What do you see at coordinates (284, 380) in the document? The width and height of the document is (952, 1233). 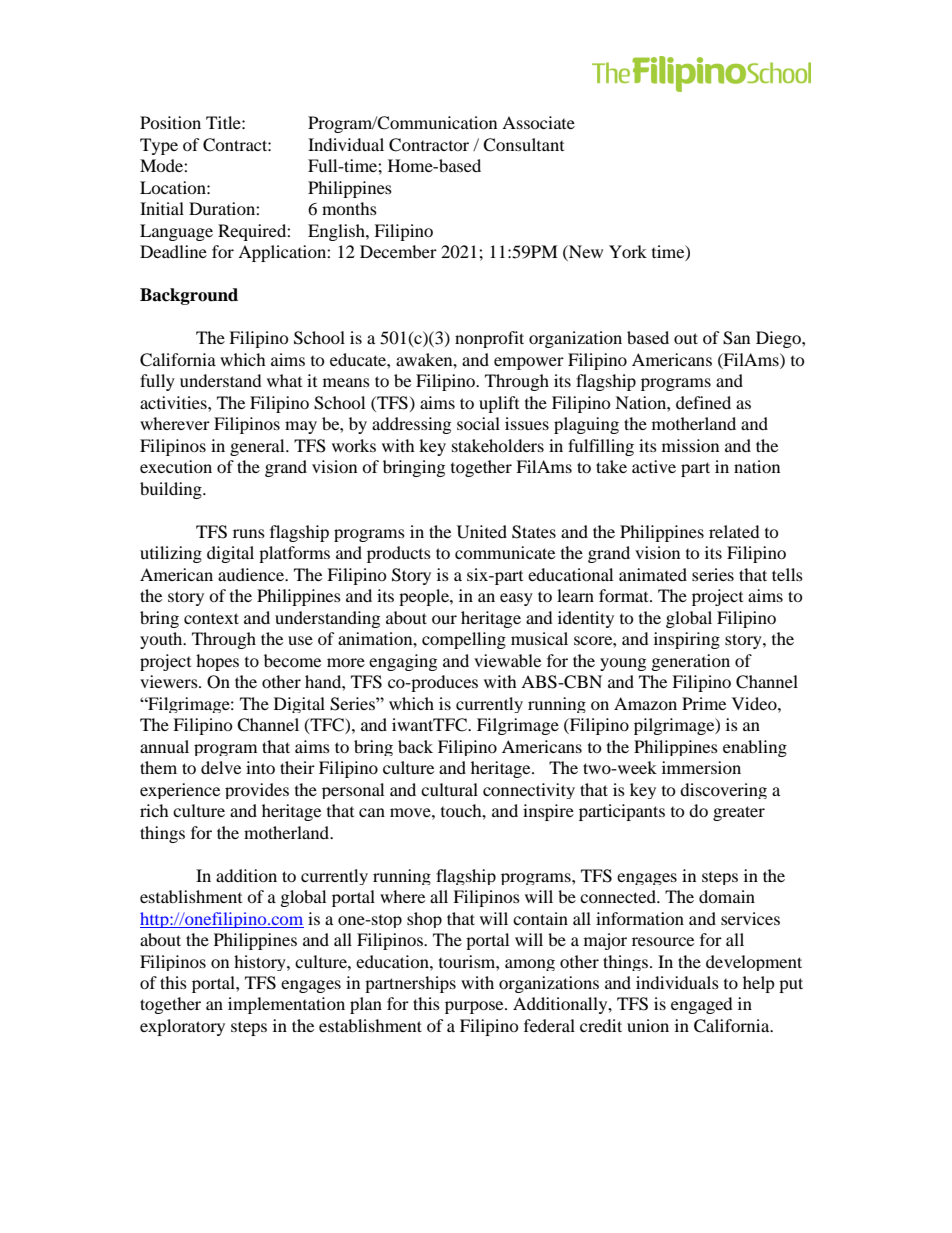 I see `what` at bounding box center [284, 380].
